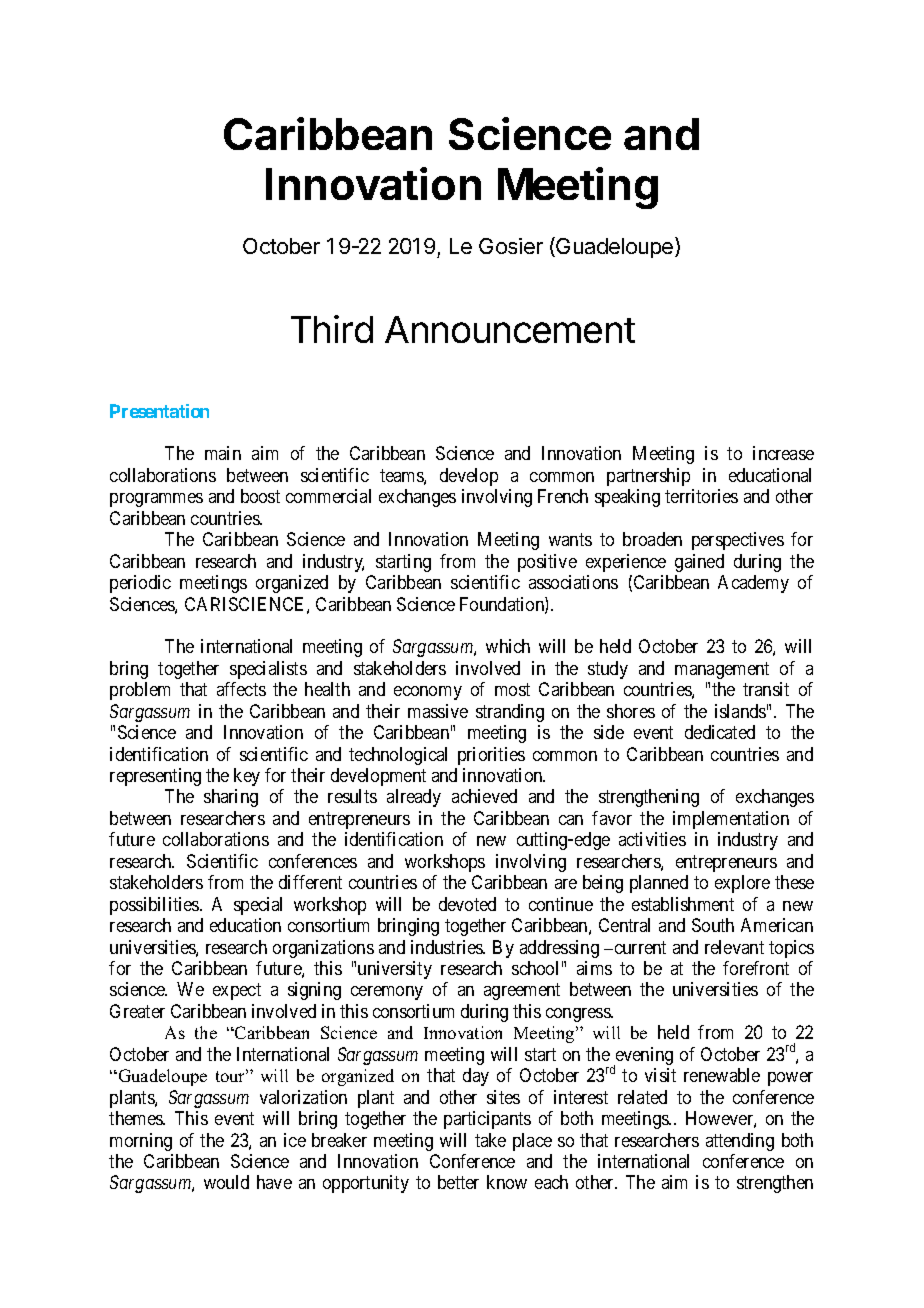  What do you see at coordinates (740, 1142) in the screenshot?
I see `attending` at bounding box center [740, 1142].
